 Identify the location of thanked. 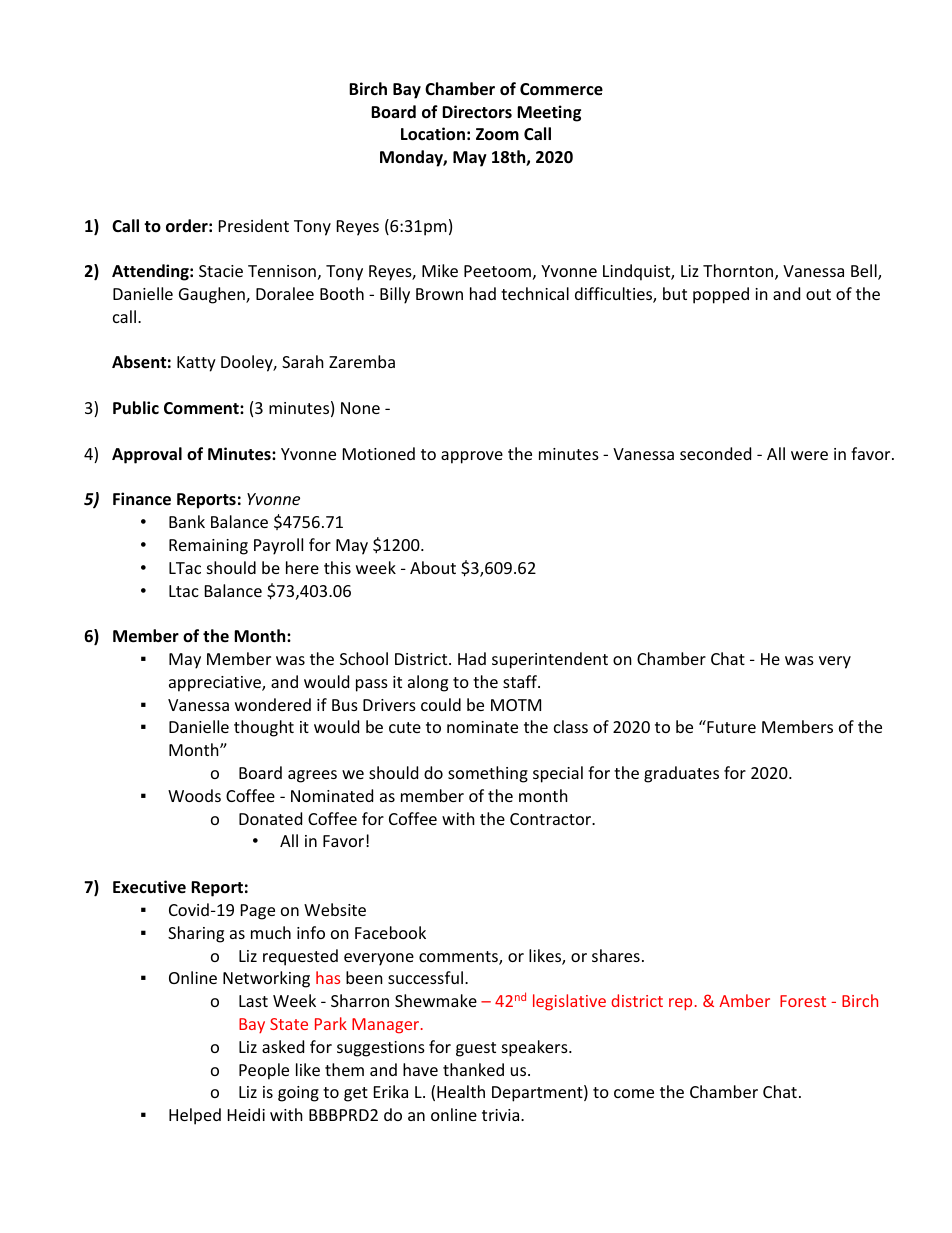
(473, 1069).
